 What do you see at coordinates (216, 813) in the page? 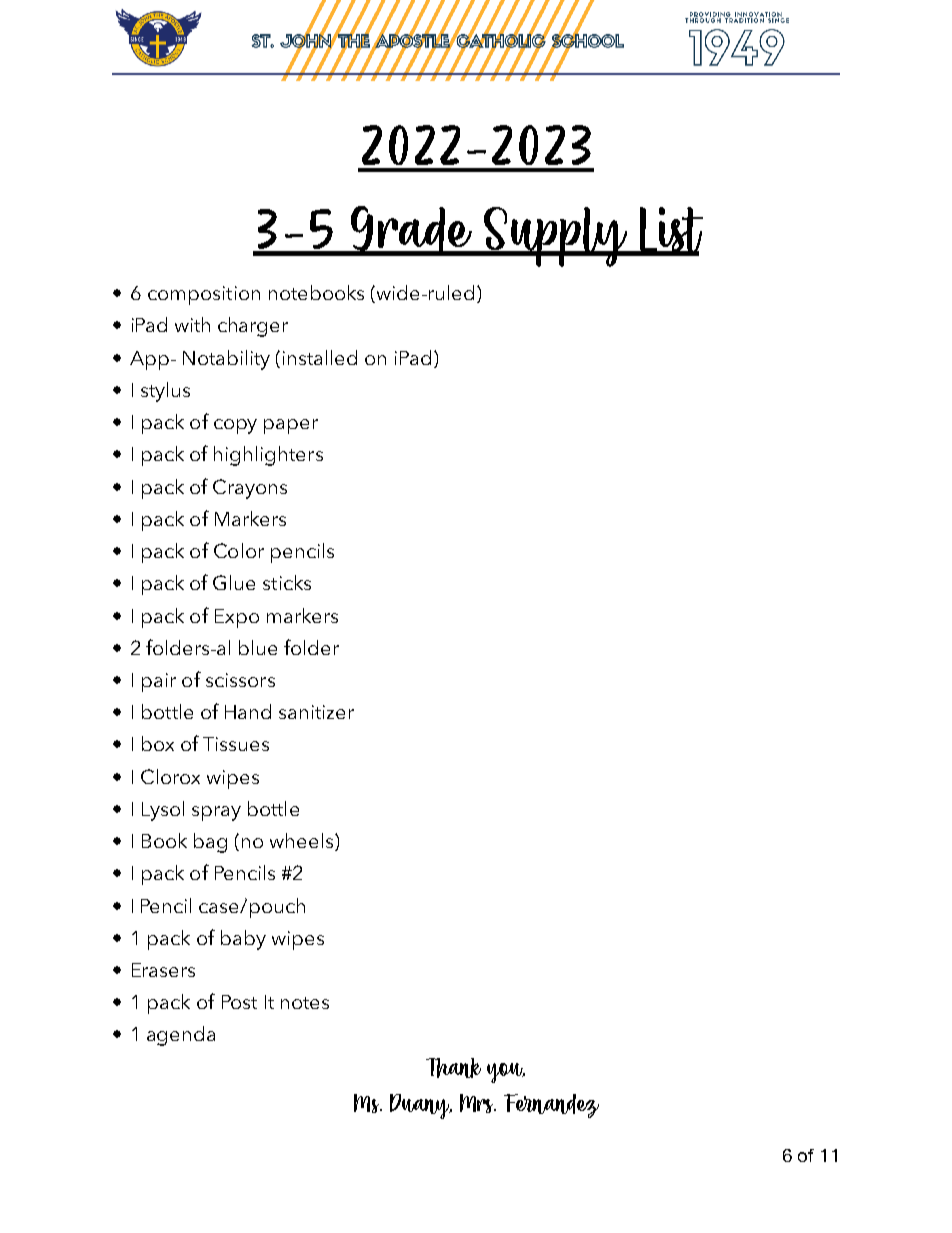
I see `spray` at bounding box center [216, 813].
